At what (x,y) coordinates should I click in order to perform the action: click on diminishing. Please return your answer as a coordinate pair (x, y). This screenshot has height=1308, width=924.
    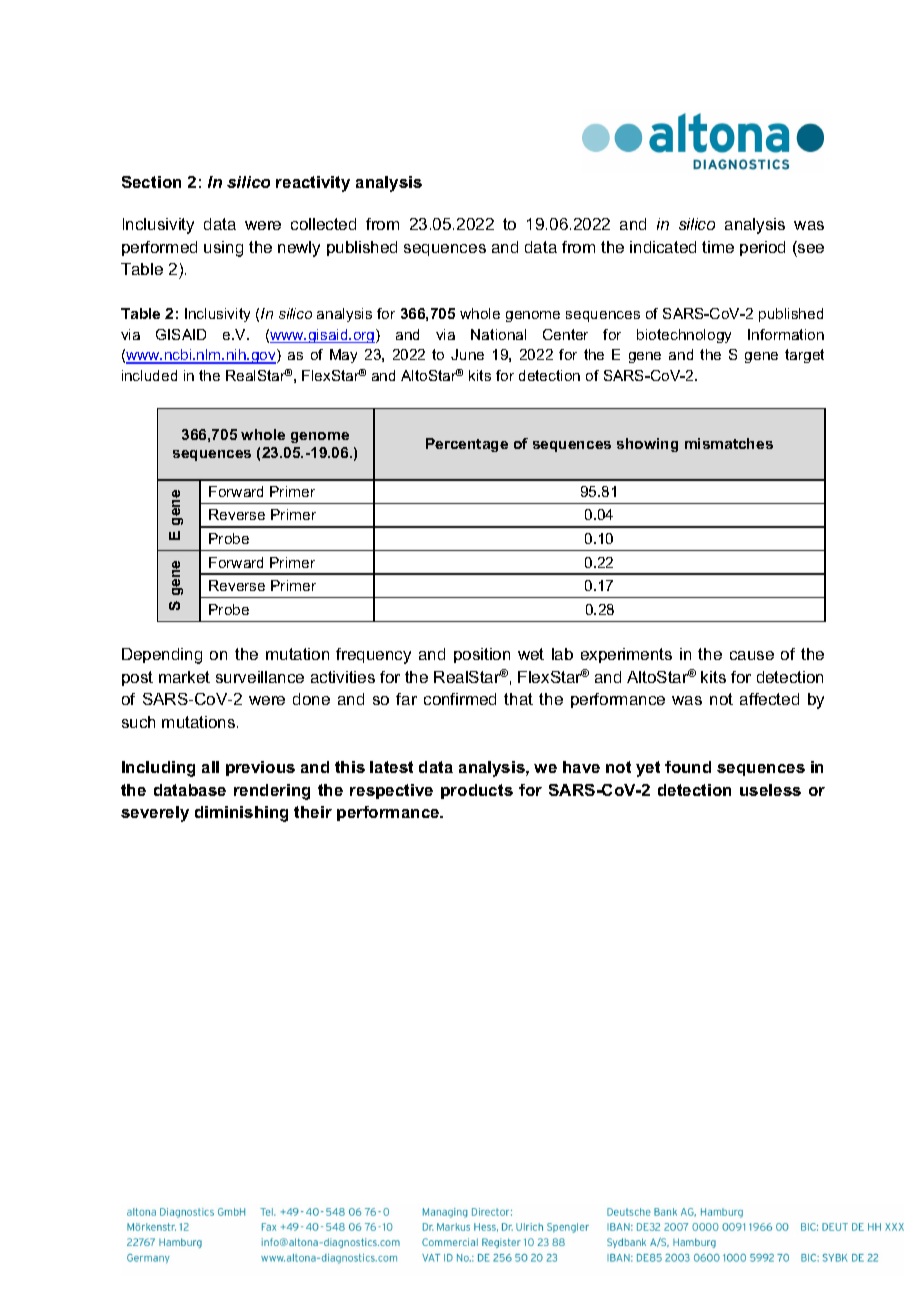
    Looking at the image, I should click on (241, 814).
